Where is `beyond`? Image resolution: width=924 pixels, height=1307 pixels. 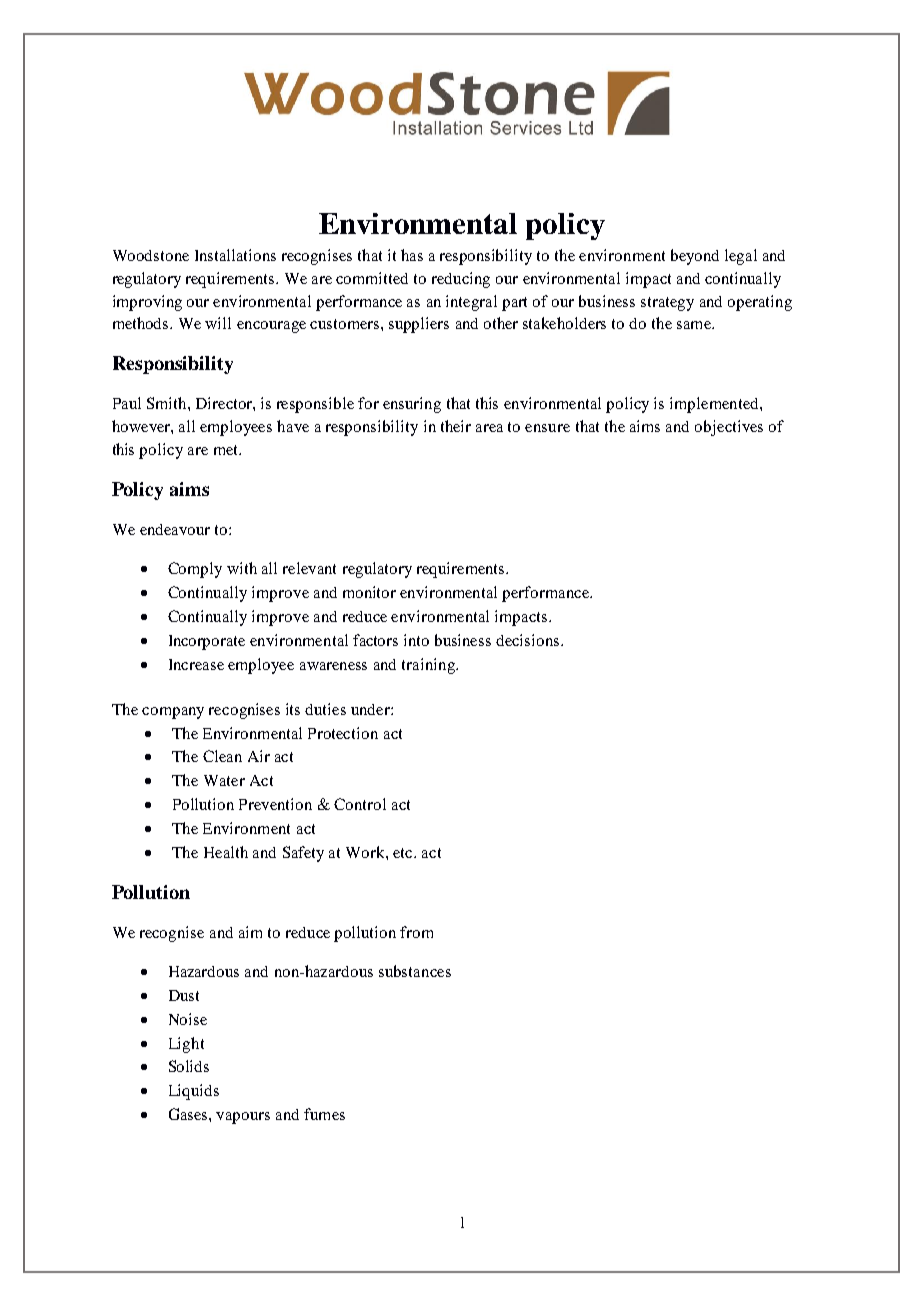 beyond is located at coordinates (695, 257).
